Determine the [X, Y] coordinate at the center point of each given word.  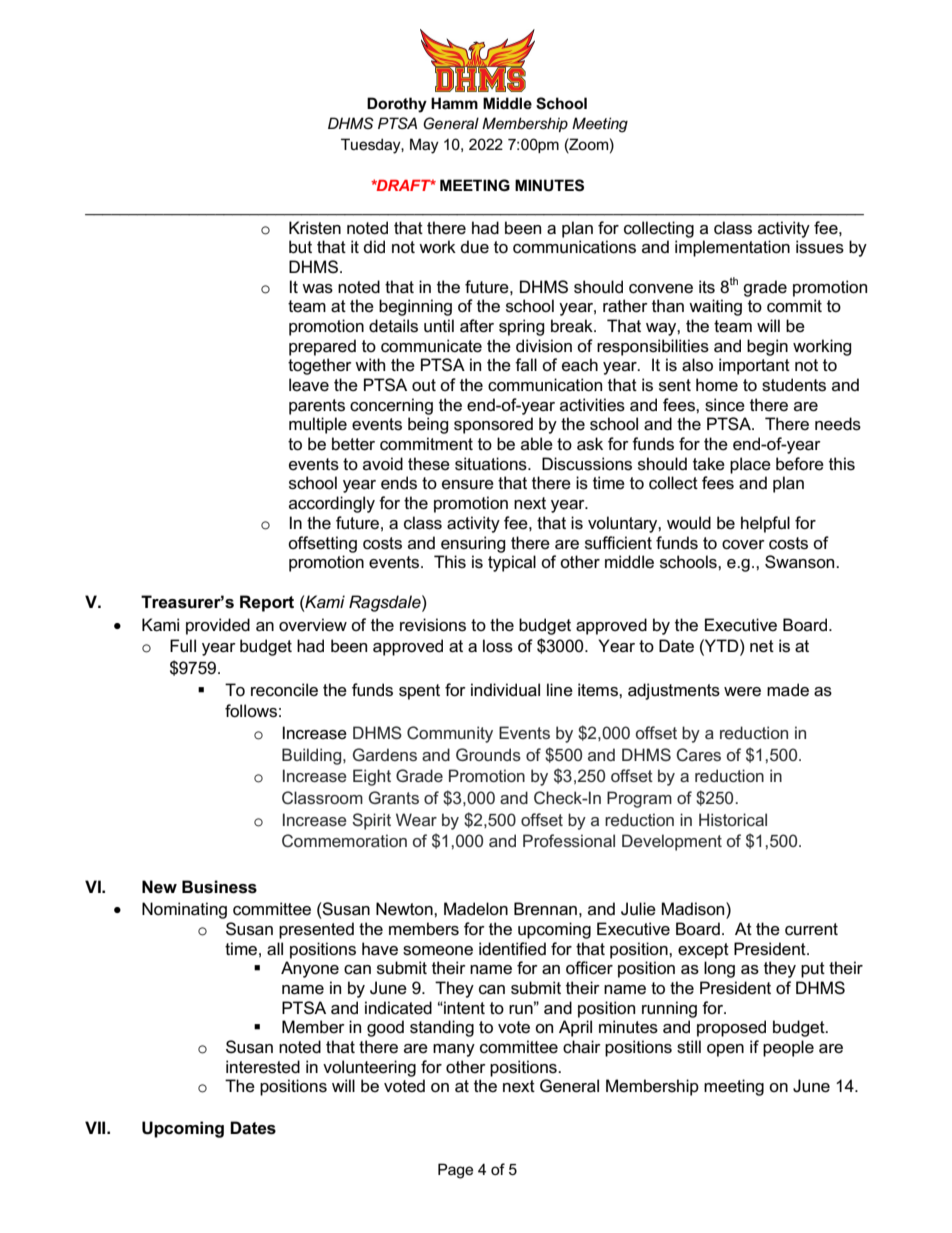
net [762, 646]
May [424, 146]
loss [498, 646]
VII [96, 1127]
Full [183, 645]
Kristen [315, 228]
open [725, 1050]
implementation [732, 248]
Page [455, 1171]
